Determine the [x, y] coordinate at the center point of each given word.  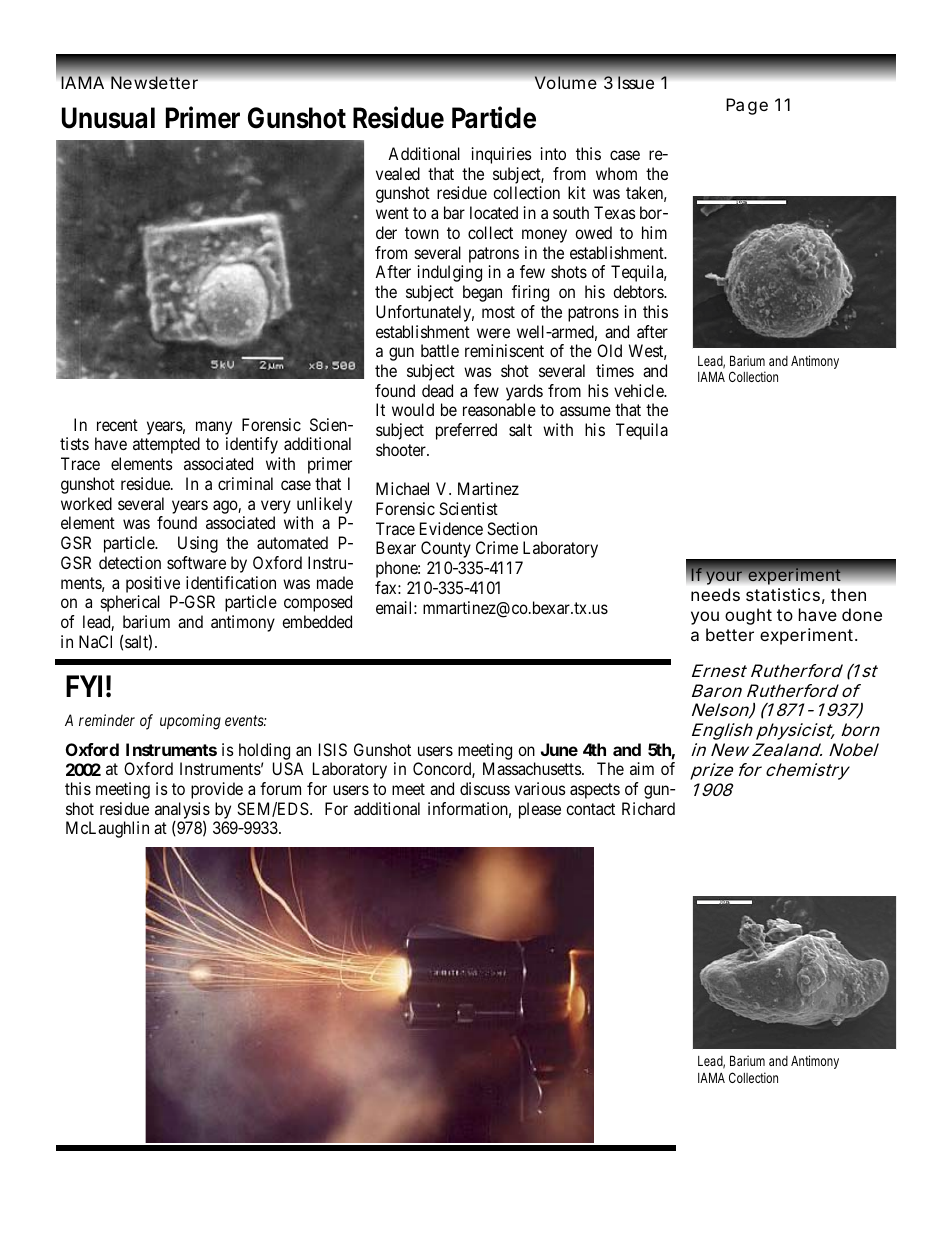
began [482, 293]
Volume [565, 82]
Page [747, 106]
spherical [130, 603]
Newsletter [154, 82]
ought [748, 616]
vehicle [639, 390]
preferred [466, 431]
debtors [639, 291]
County [446, 549]
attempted [166, 445]
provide [217, 790]
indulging [450, 273]
